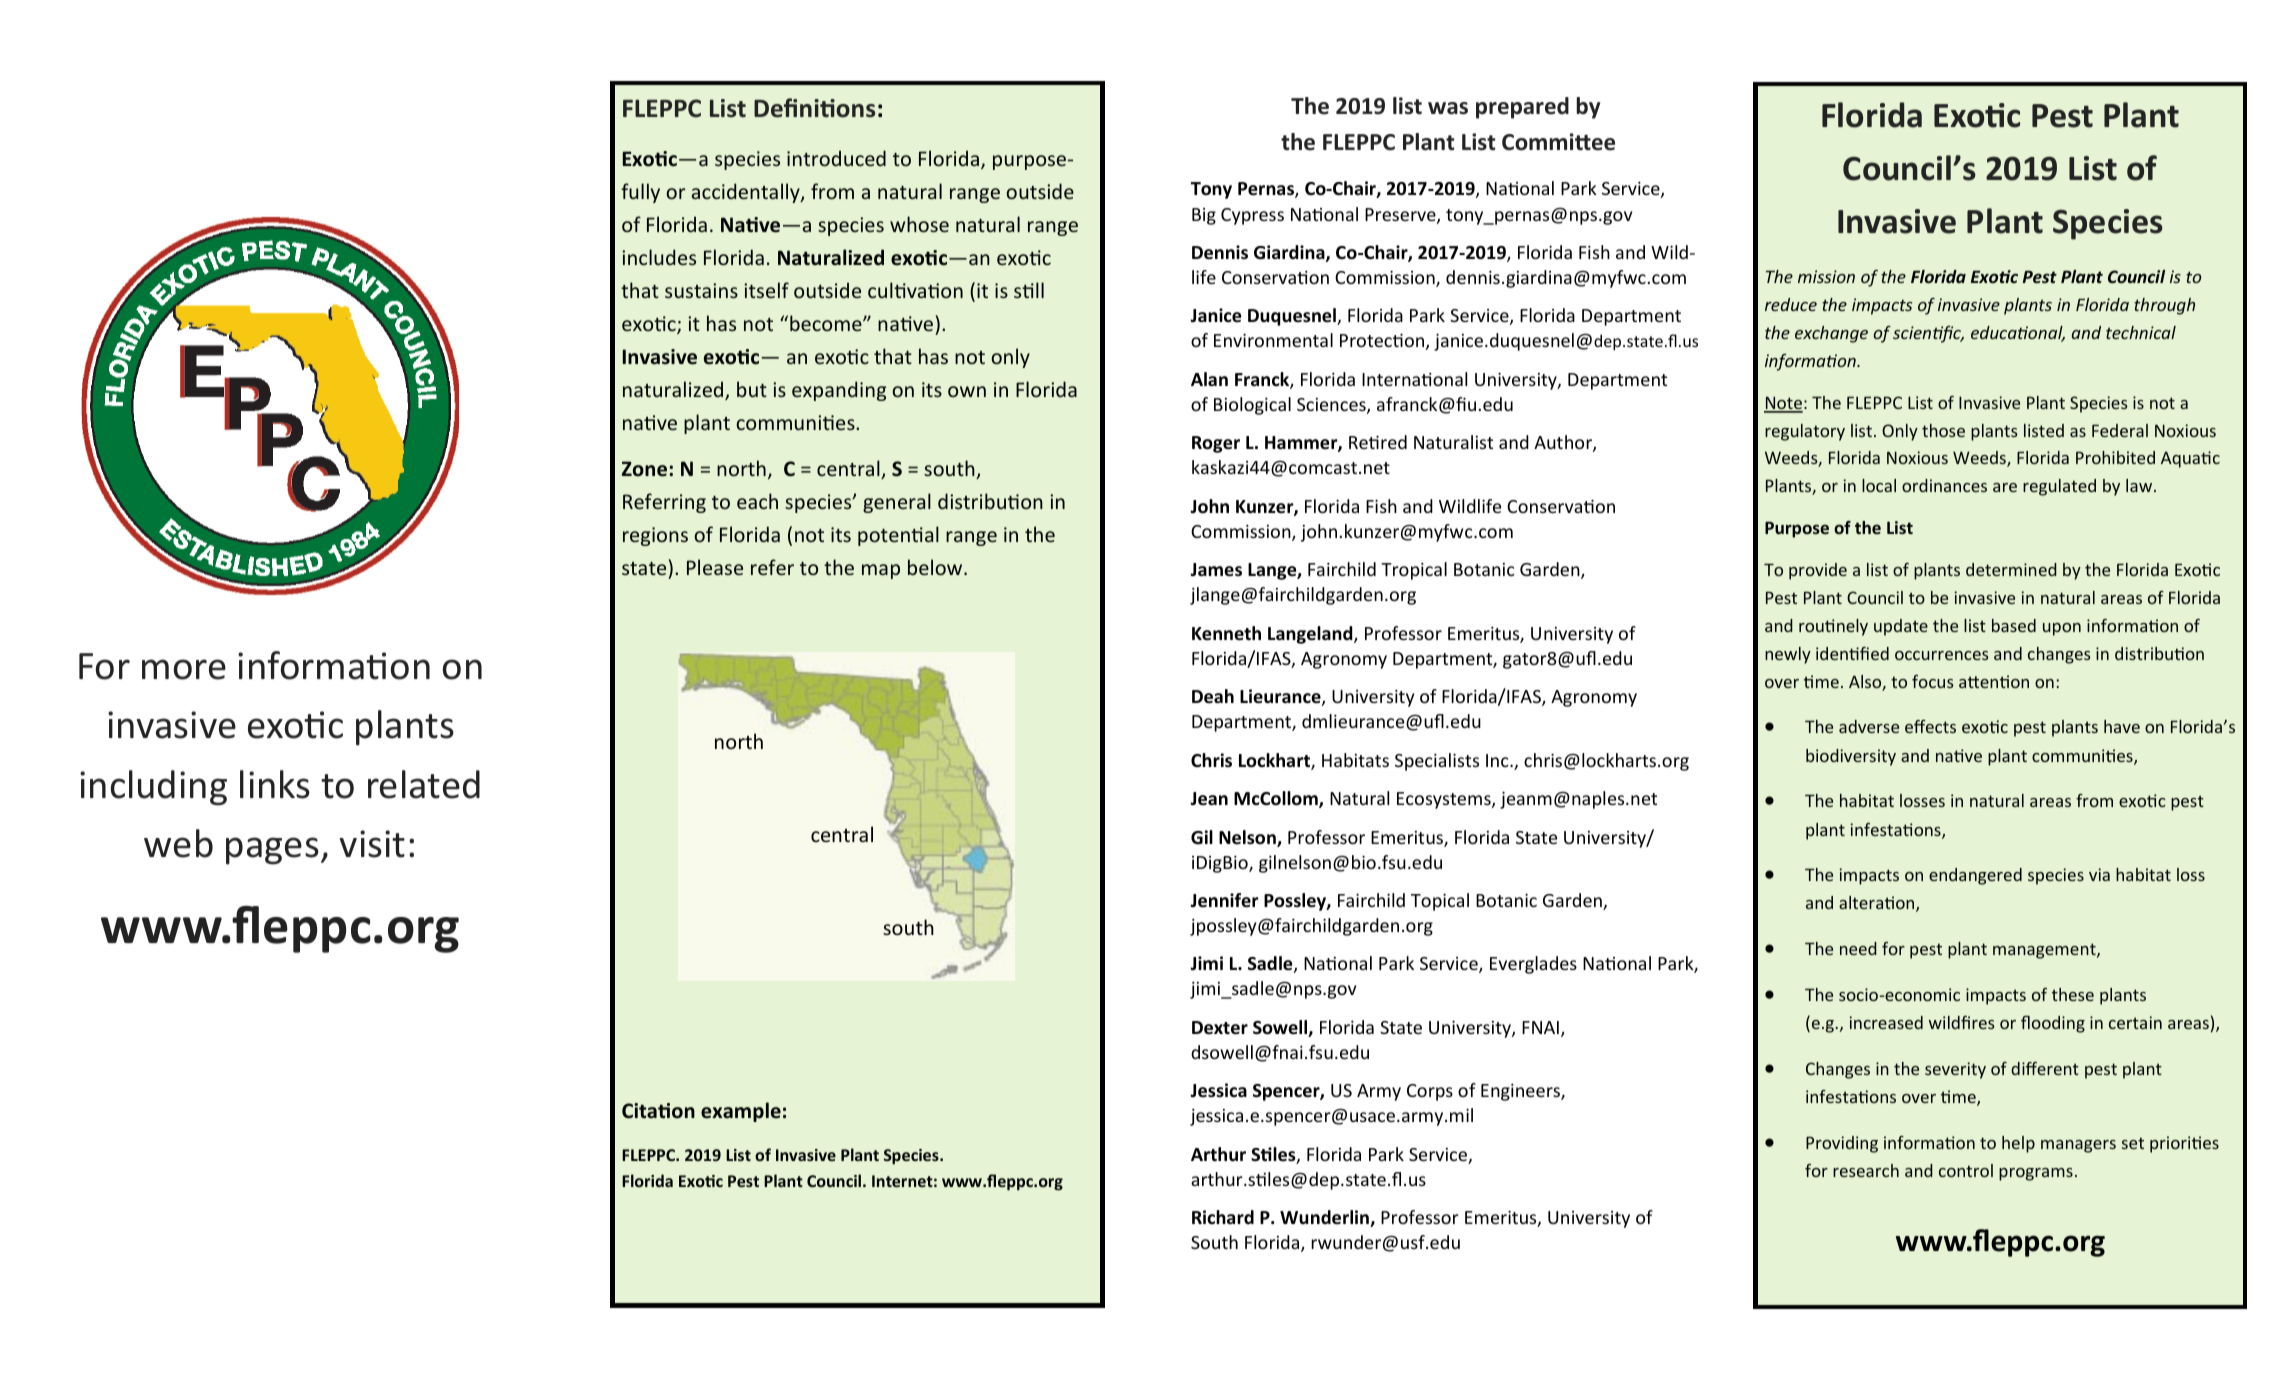 The height and width of the screenshot is (1388, 2286). I want to click on Citation, so click(658, 1111).
